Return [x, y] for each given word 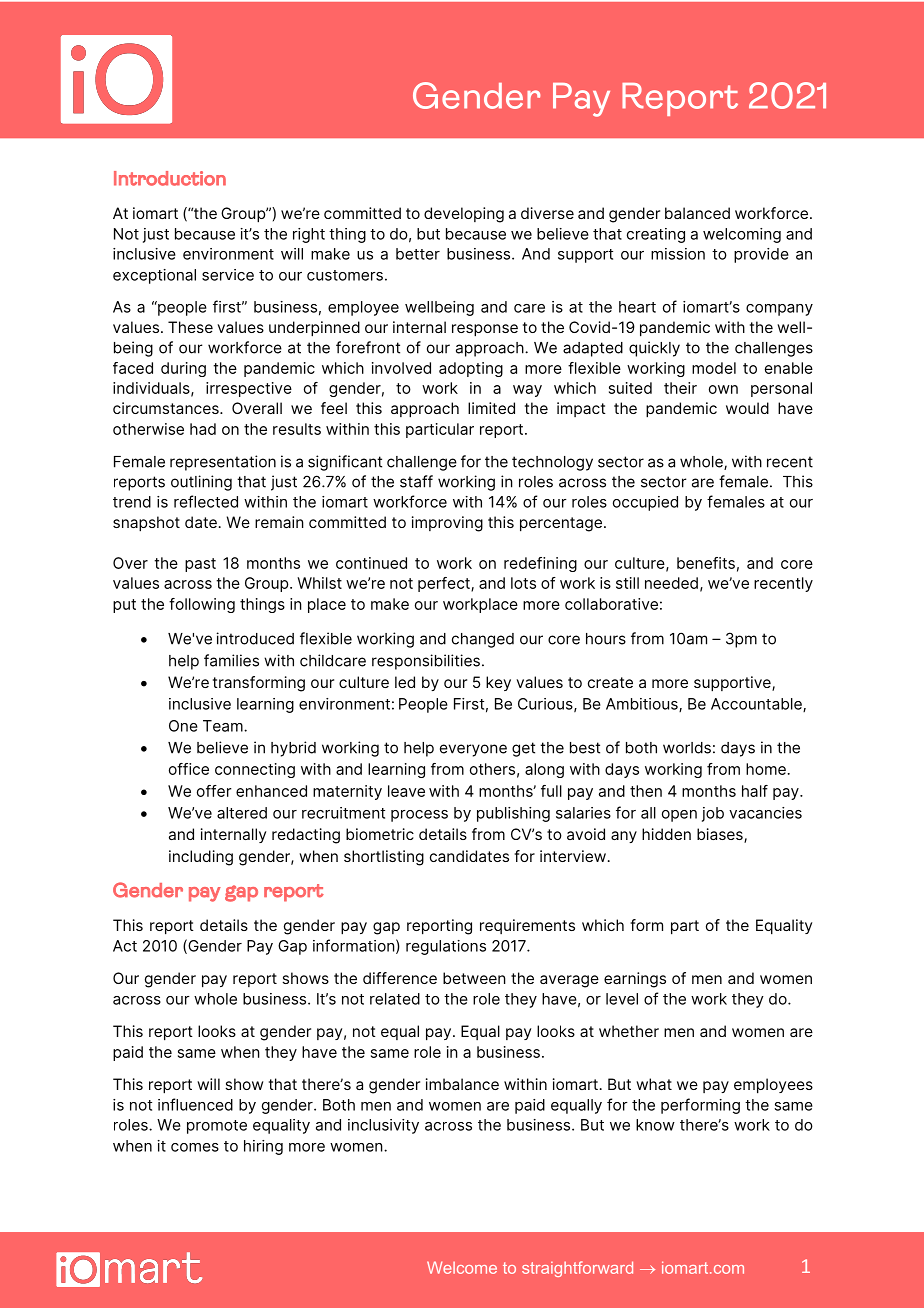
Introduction [170, 178]
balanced [697, 213]
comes [195, 1147]
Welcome [462, 1267]
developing [464, 215]
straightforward [577, 1269]
